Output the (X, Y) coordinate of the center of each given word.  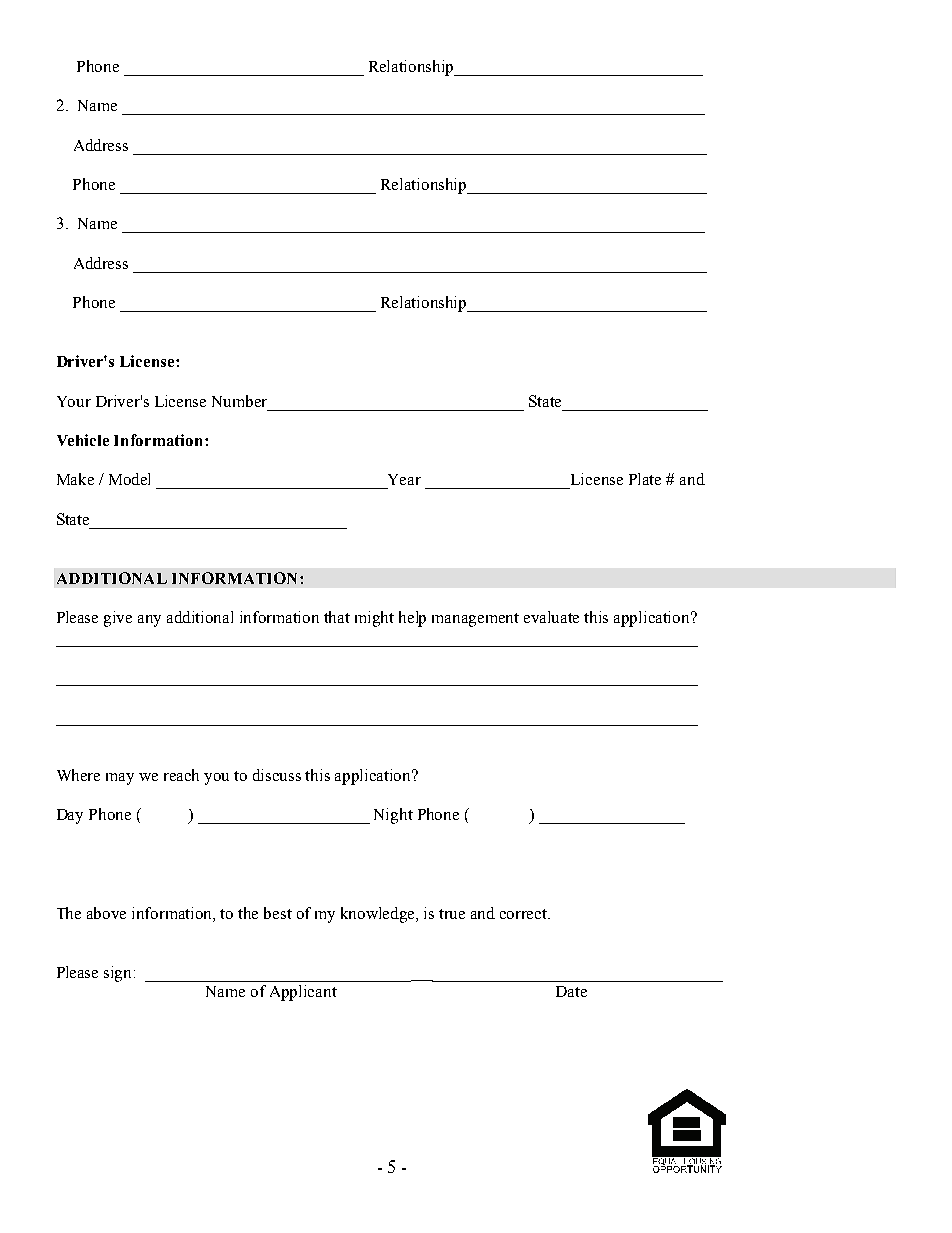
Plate (645, 479)
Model (129, 479)
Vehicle (83, 440)
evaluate (551, 617)
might (374, 619)
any (149, 621)
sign (119, 974)
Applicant (303, 993)
